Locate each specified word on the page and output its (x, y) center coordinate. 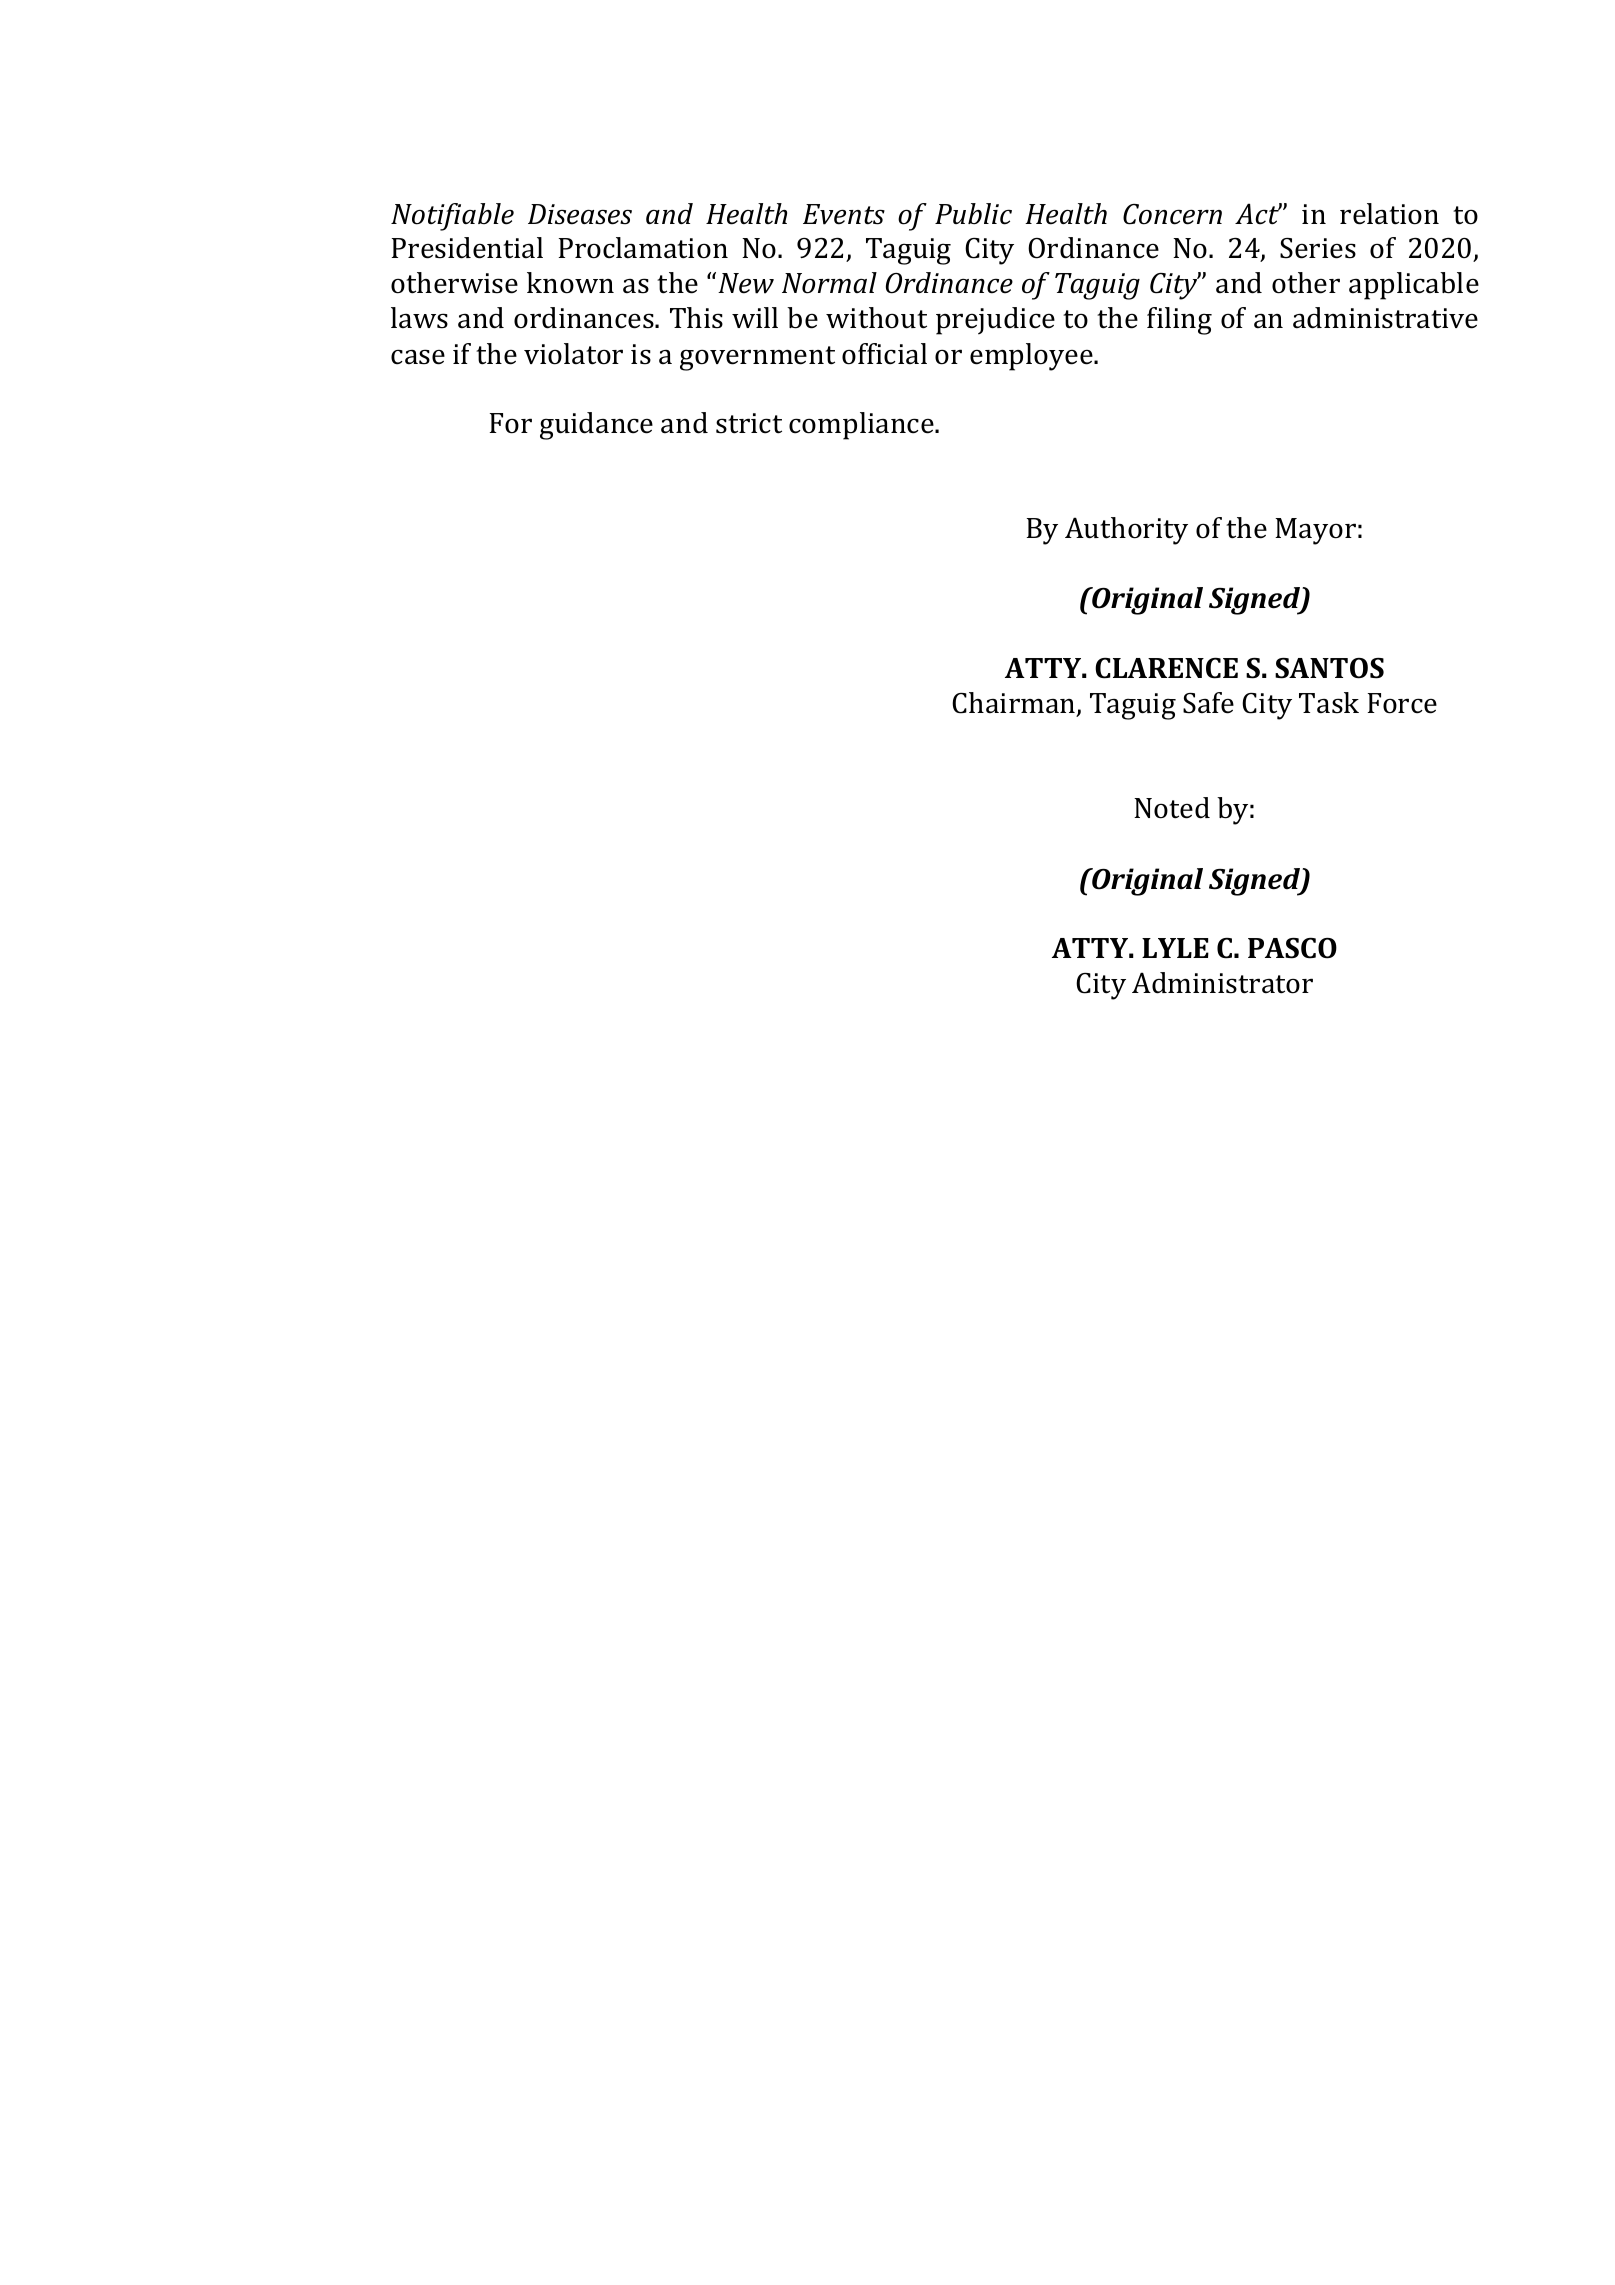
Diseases (580, 214)
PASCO (1292, 948)
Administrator (1222, 983)
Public (973, 214)
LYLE (1175, 948)
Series (1318, 248)
